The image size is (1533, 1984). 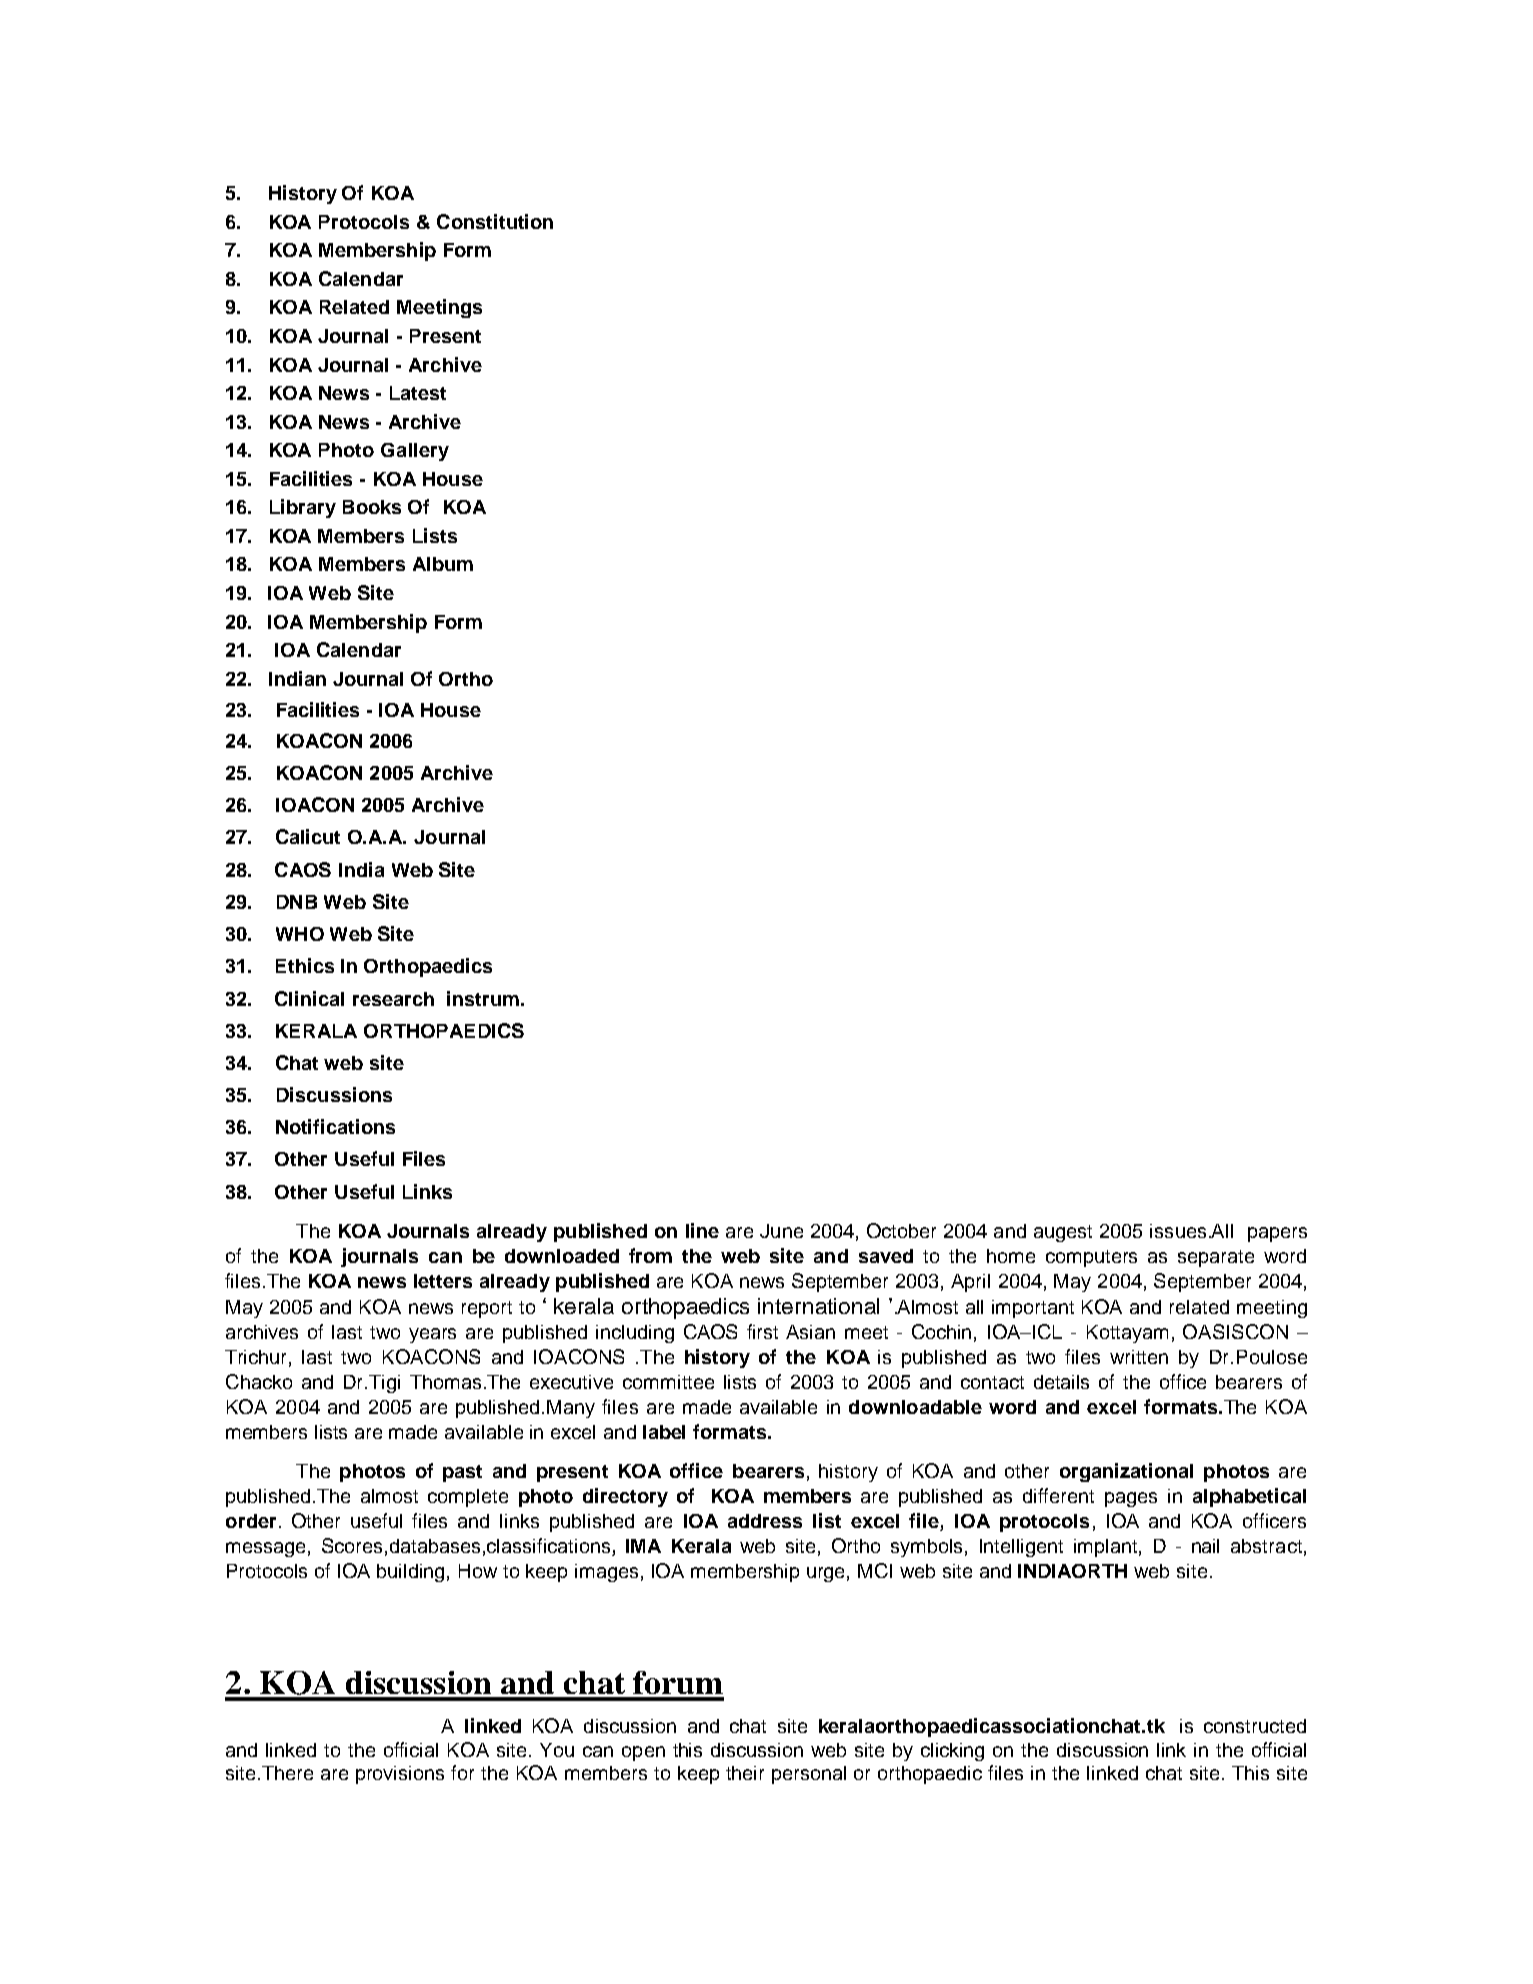 I want to click on research, so click(x=393, y=999).
